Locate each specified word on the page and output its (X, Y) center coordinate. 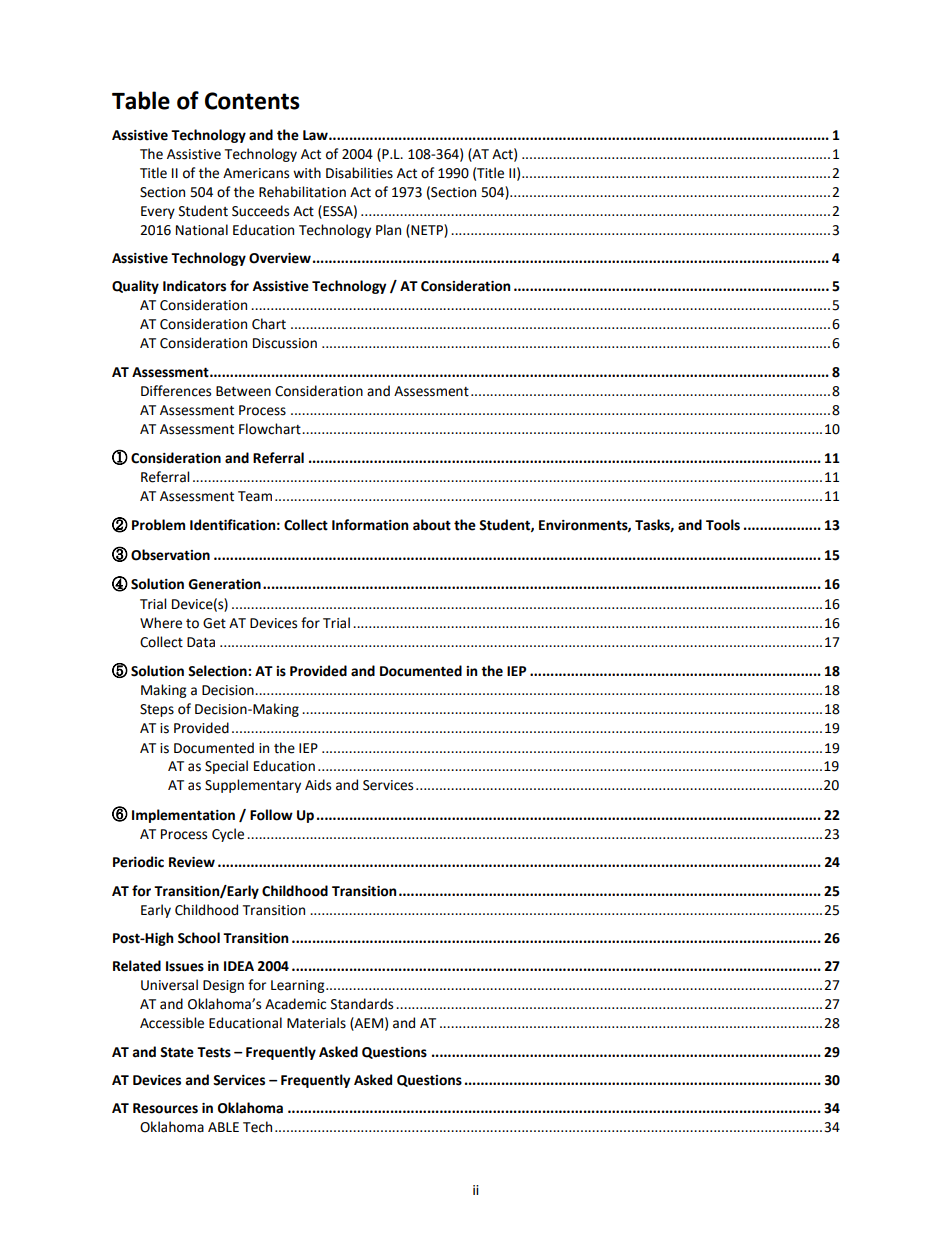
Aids (318, 785)
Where (161, 623)
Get (214, 623)
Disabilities (359, 173)
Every (158, 212)
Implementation (183, 816)
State (177, 1052)
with (307, 173)
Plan (388, 230)
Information (370, 525)
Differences (176, 391)
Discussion (285, 343)
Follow (271, 815)
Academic (295, 1004)
